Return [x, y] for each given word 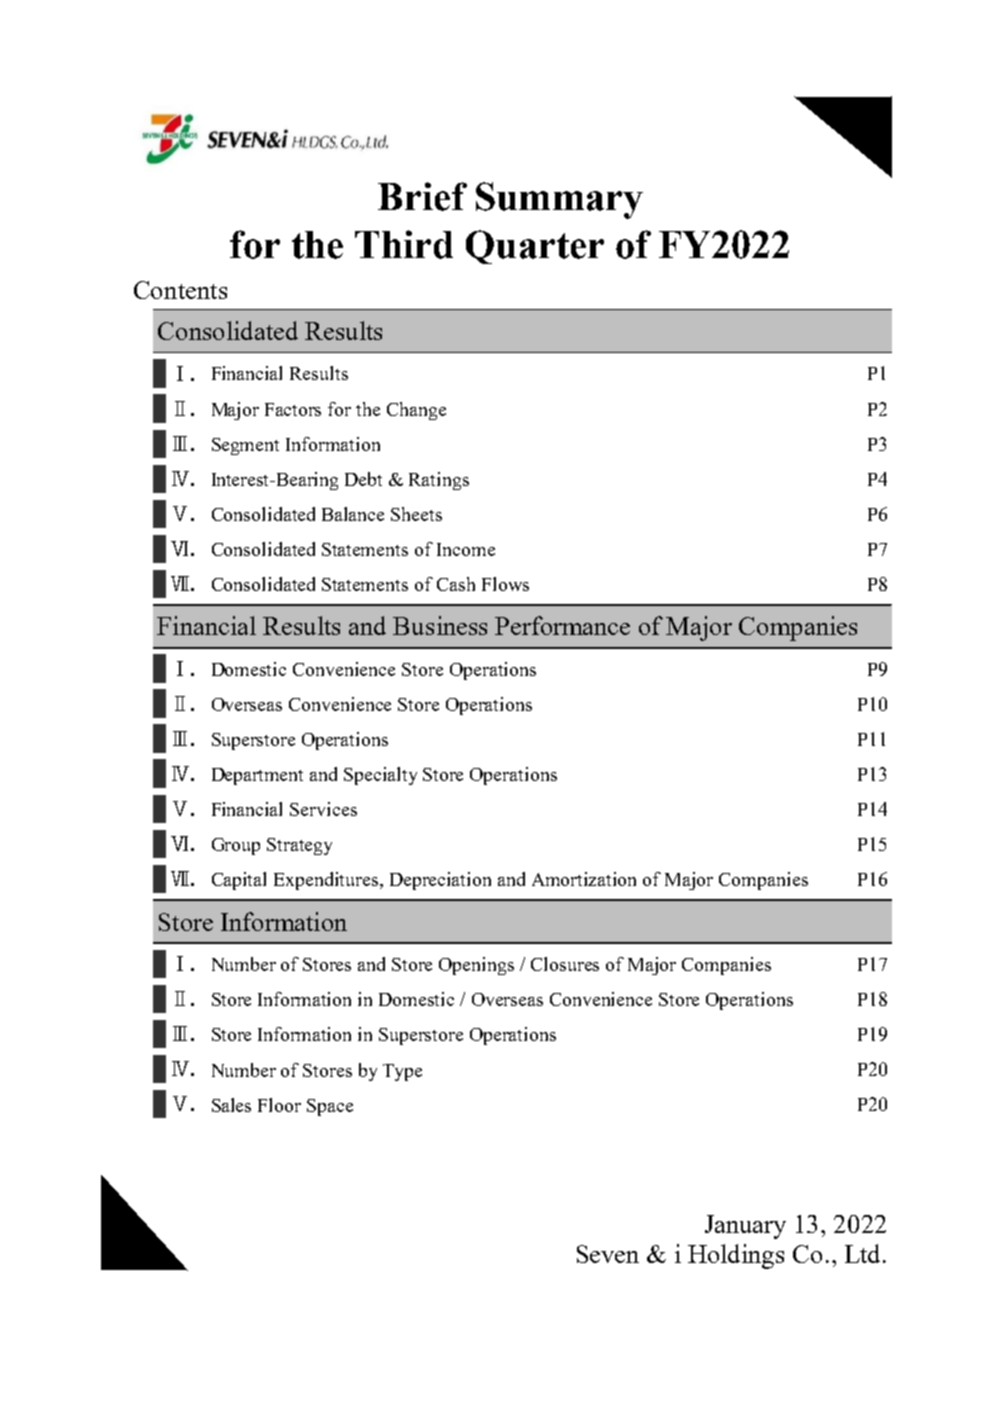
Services [323, 809]
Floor [279, 1105]
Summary [559, 200]
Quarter [535, 247]
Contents [180, 290]
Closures [565, 964]
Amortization [584, 879]
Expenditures [327, 881]
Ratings [439, 481]
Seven [608, 1254]
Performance [562, 625]
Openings [476, 966]
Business [440, 625]
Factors [293, 409]
